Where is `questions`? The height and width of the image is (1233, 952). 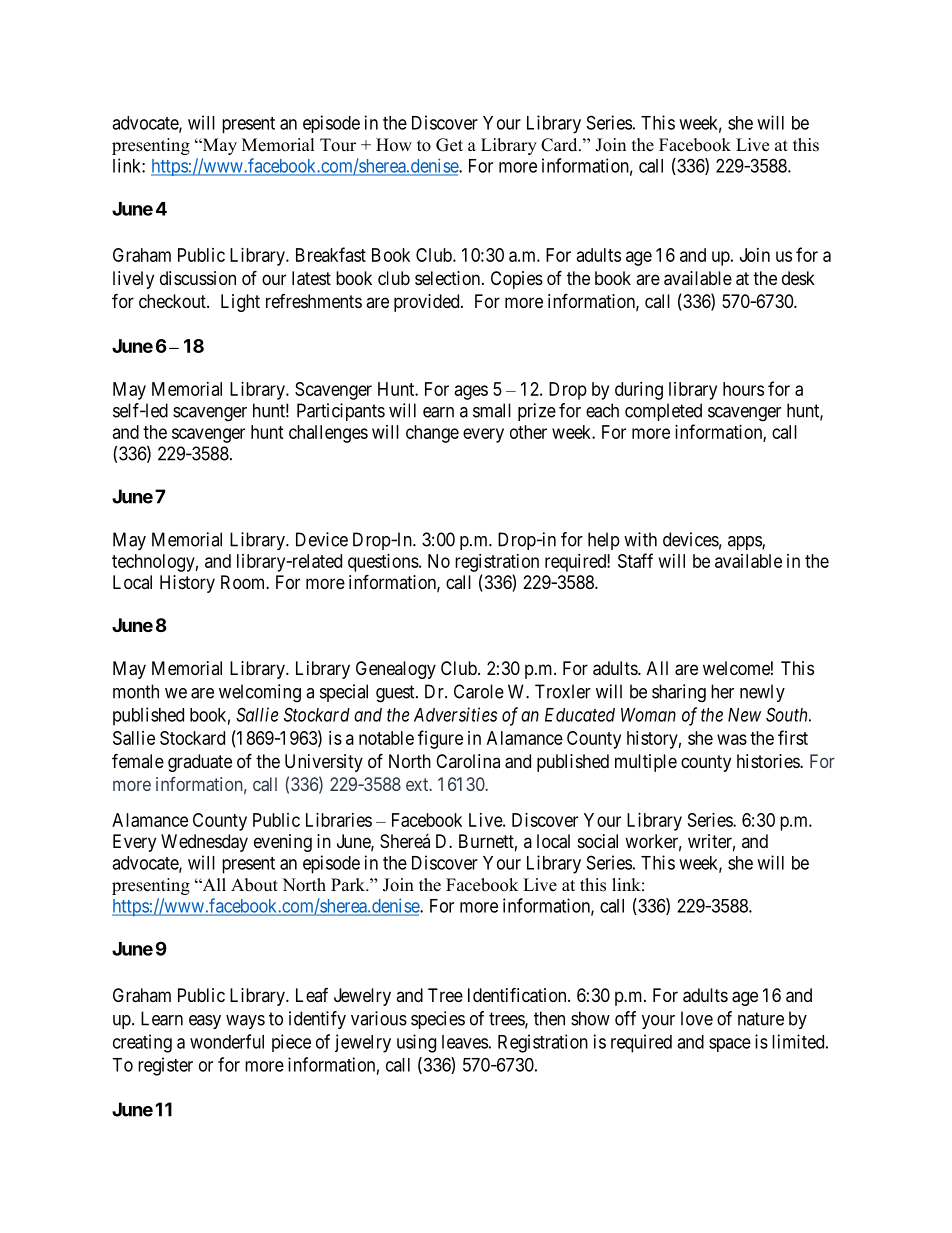
questions is located at coordinates (383, 563).
